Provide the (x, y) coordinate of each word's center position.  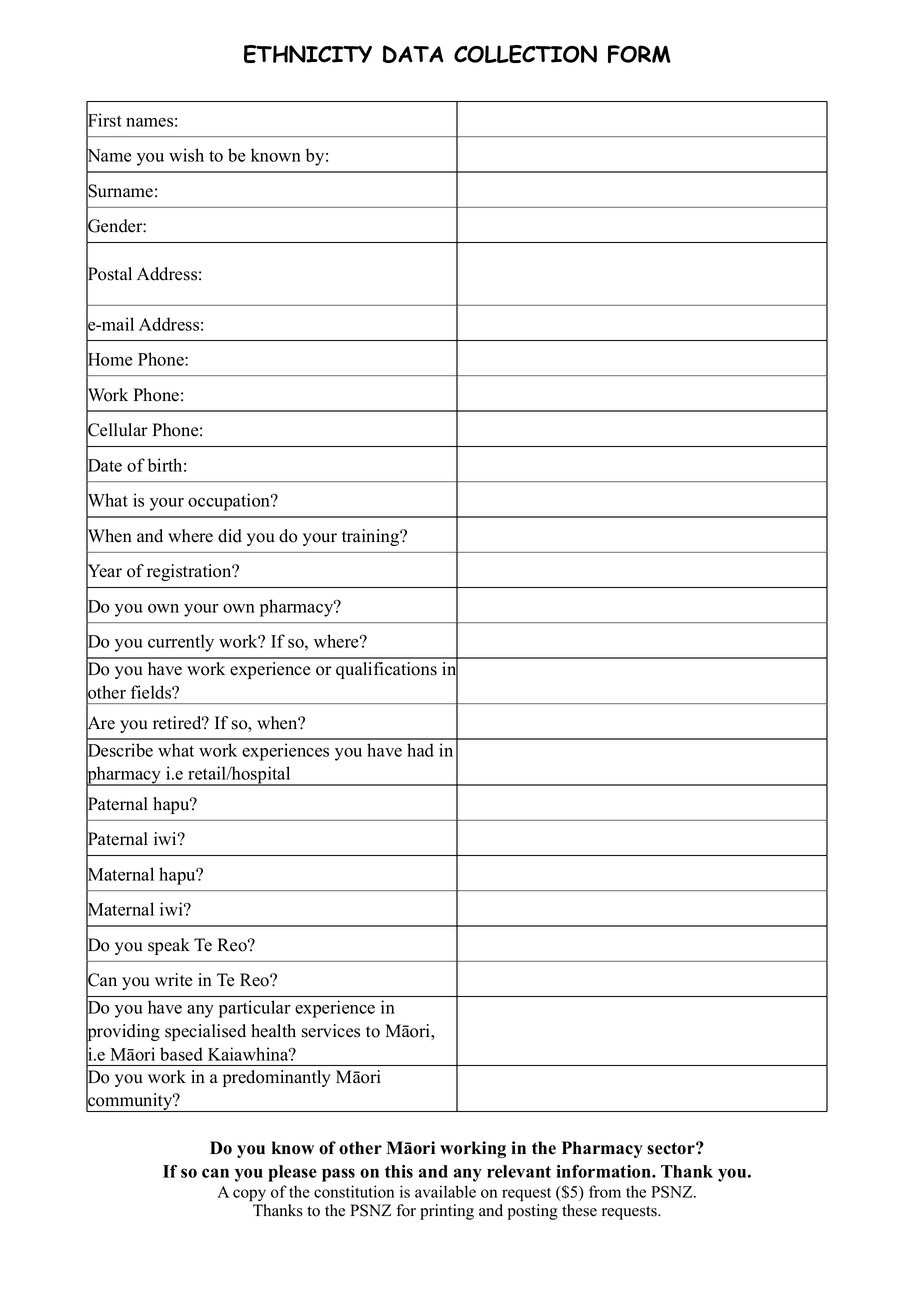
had (420, 750)
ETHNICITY (308, 54)
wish (186, 155)
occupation (230, 502)
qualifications (386, 670)
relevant (519, 1171)
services (331, 1031)
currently (181, 643)
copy (249, 1195)
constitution (354, 1191)
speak (169, 946)
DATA (413, 54)
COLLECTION (525, 54)
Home (109, 360)
